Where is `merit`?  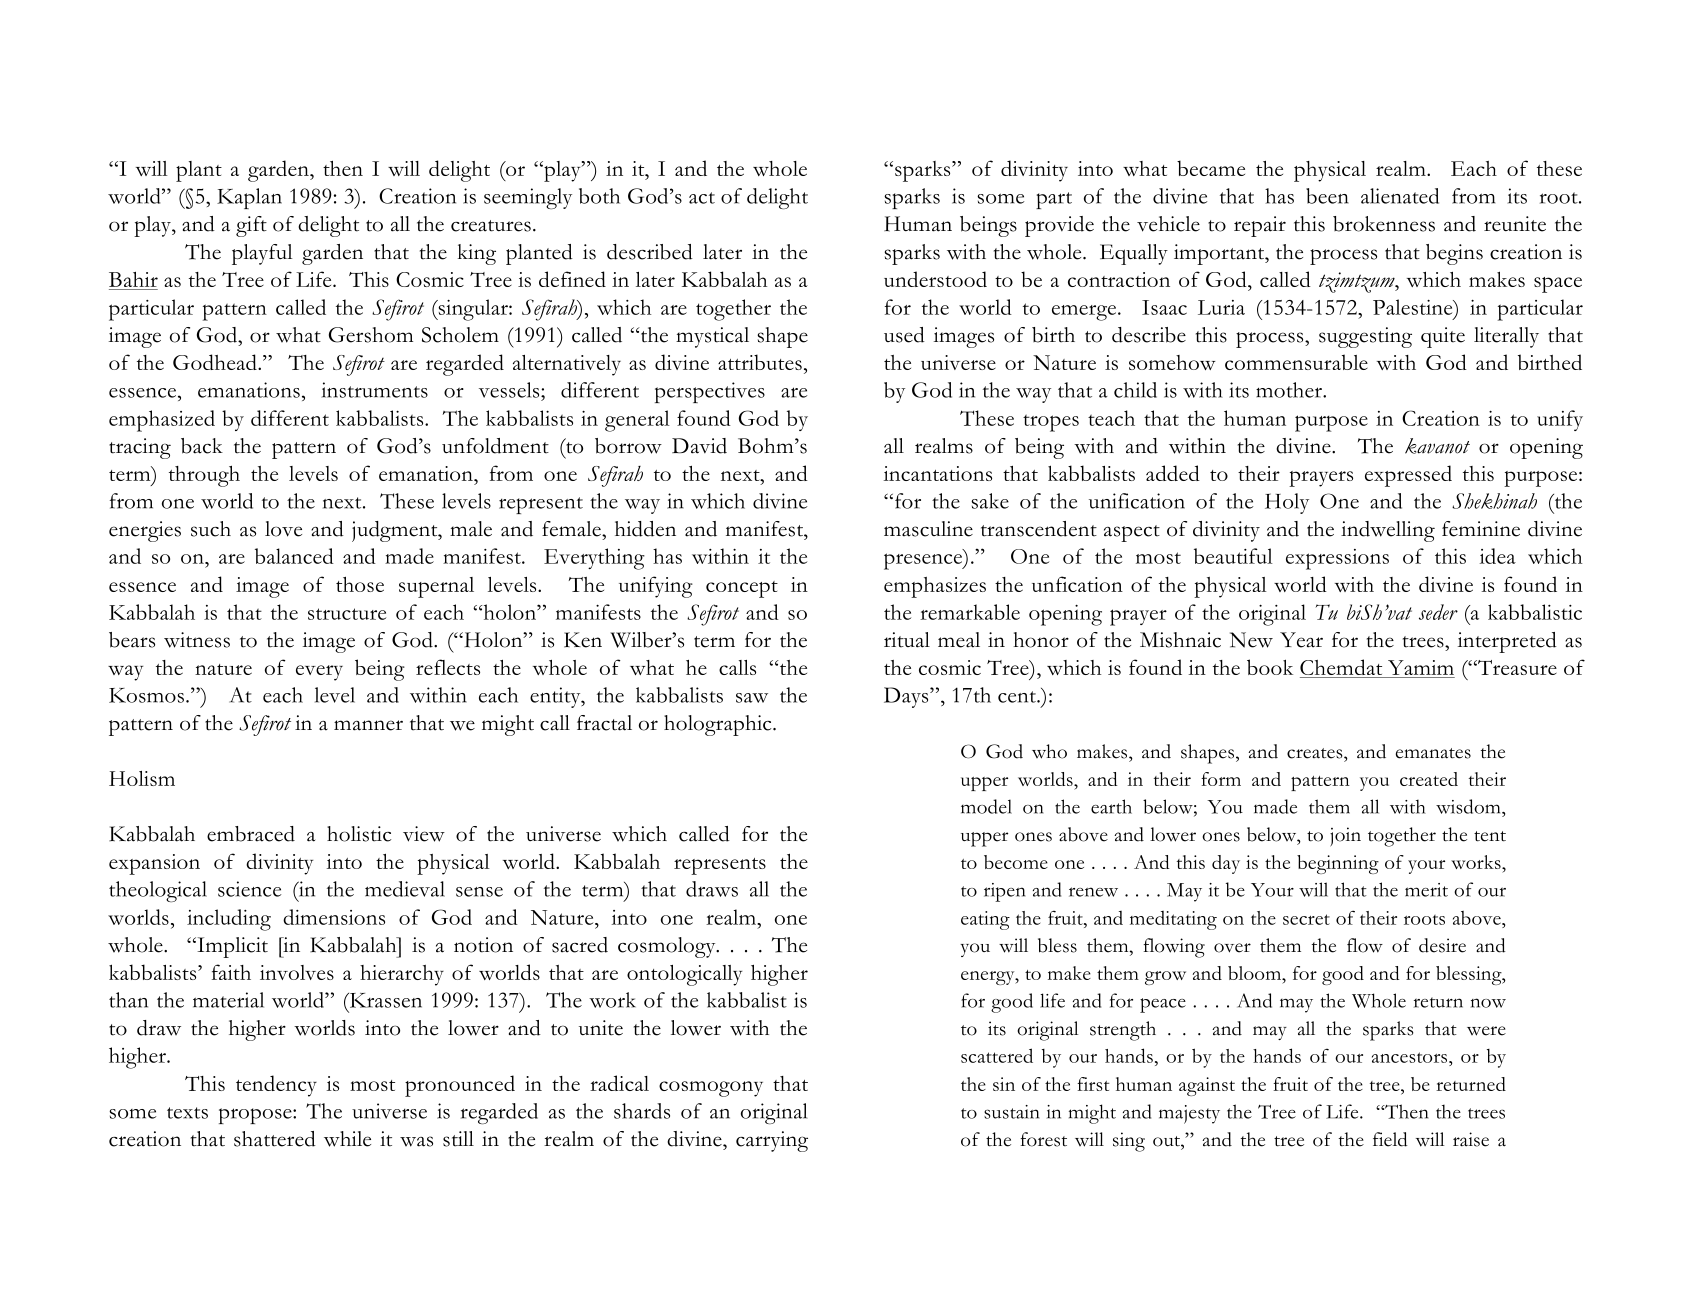
merit is located at coordinates (1426, 890).
